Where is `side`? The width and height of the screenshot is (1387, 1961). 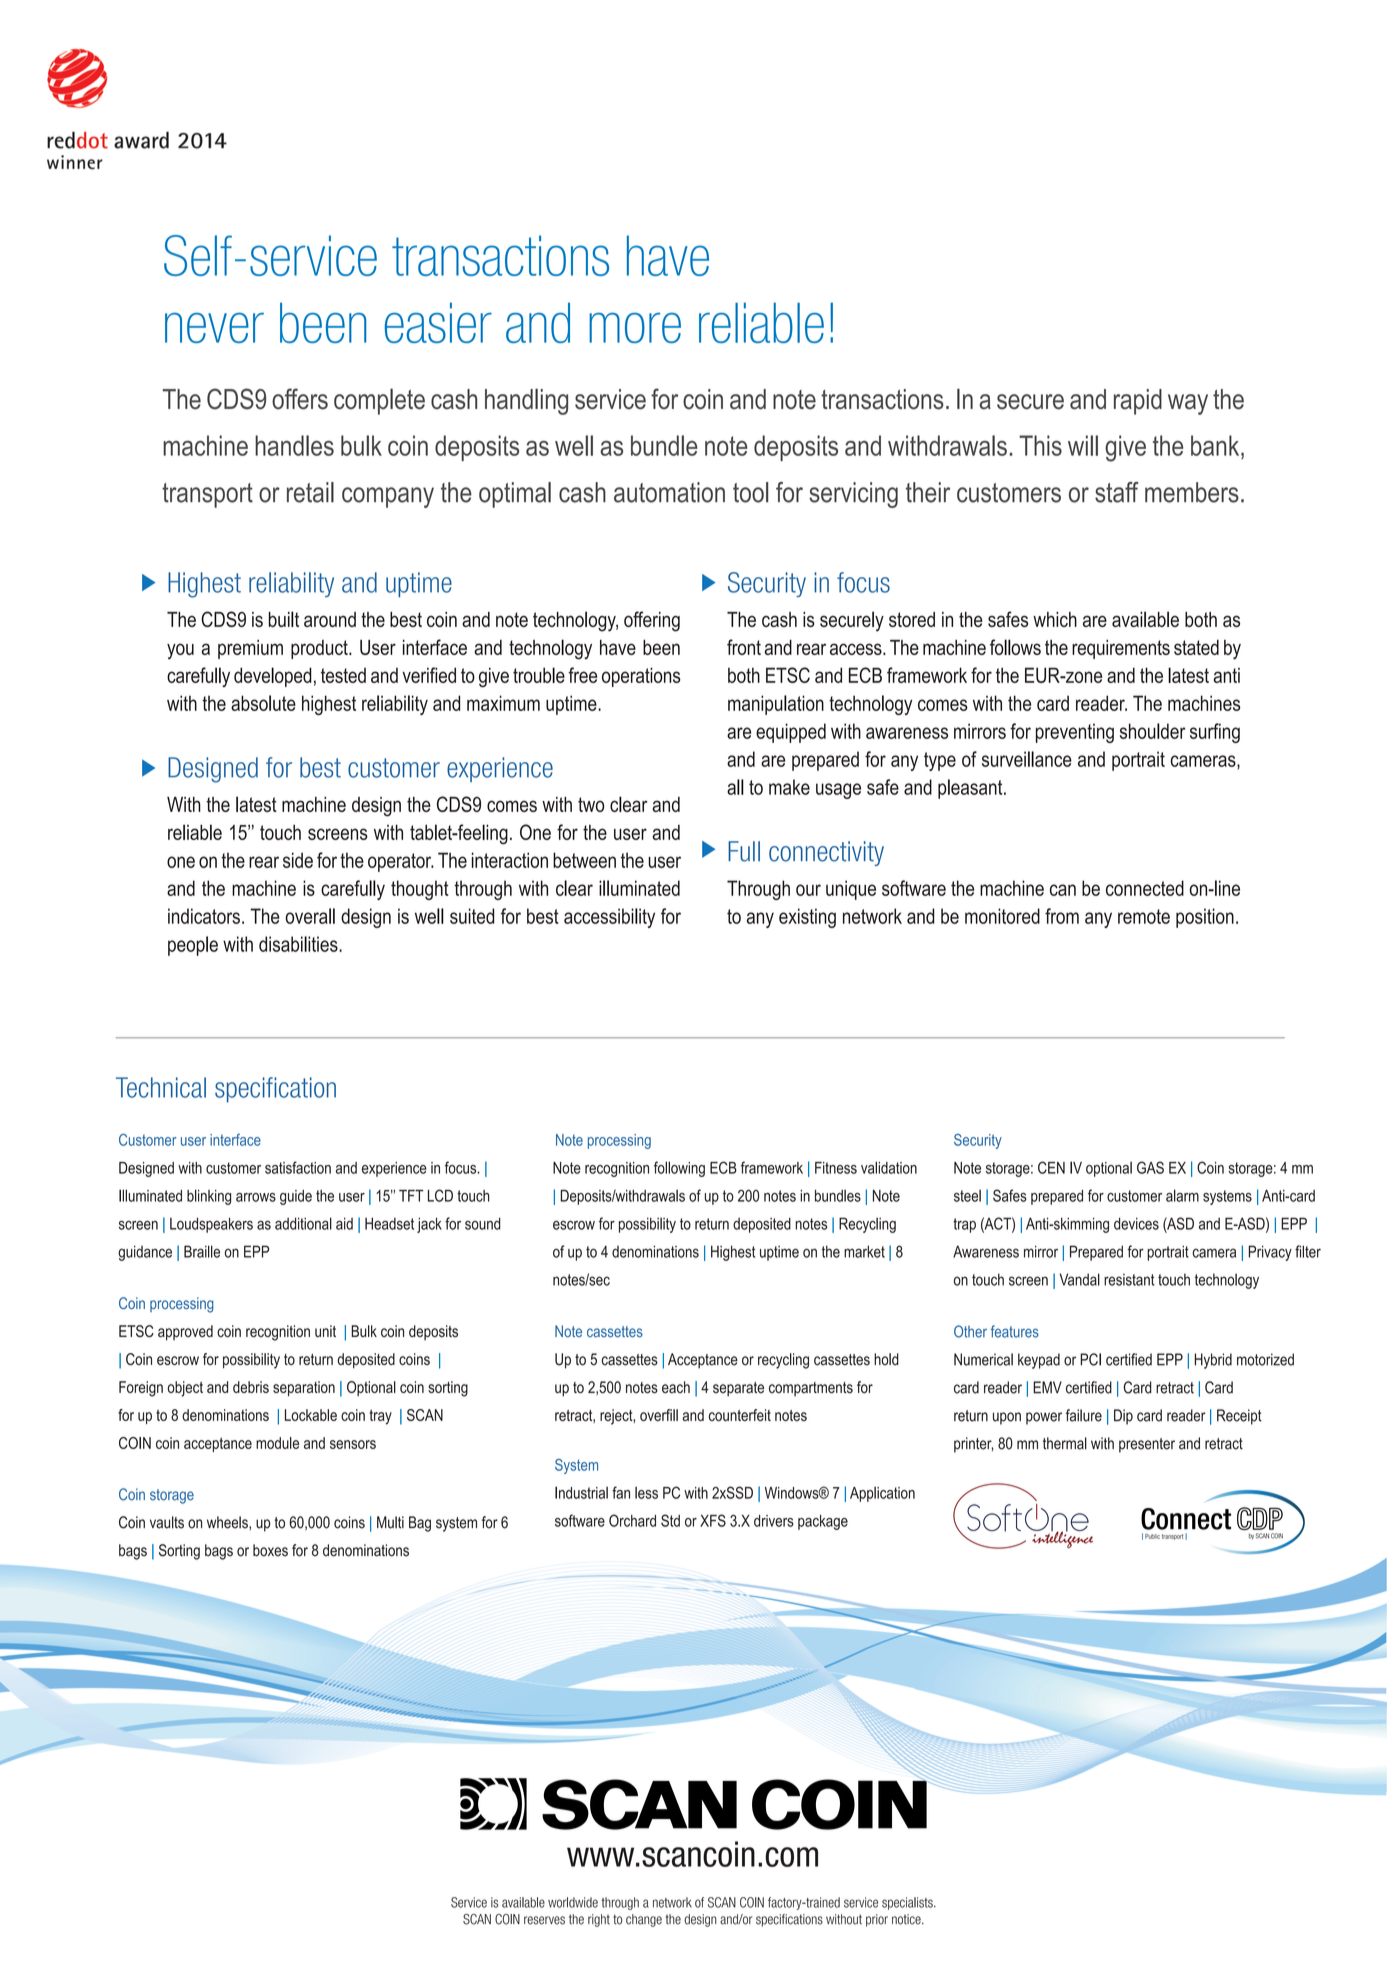
side is located at coordinates (298, 860).
